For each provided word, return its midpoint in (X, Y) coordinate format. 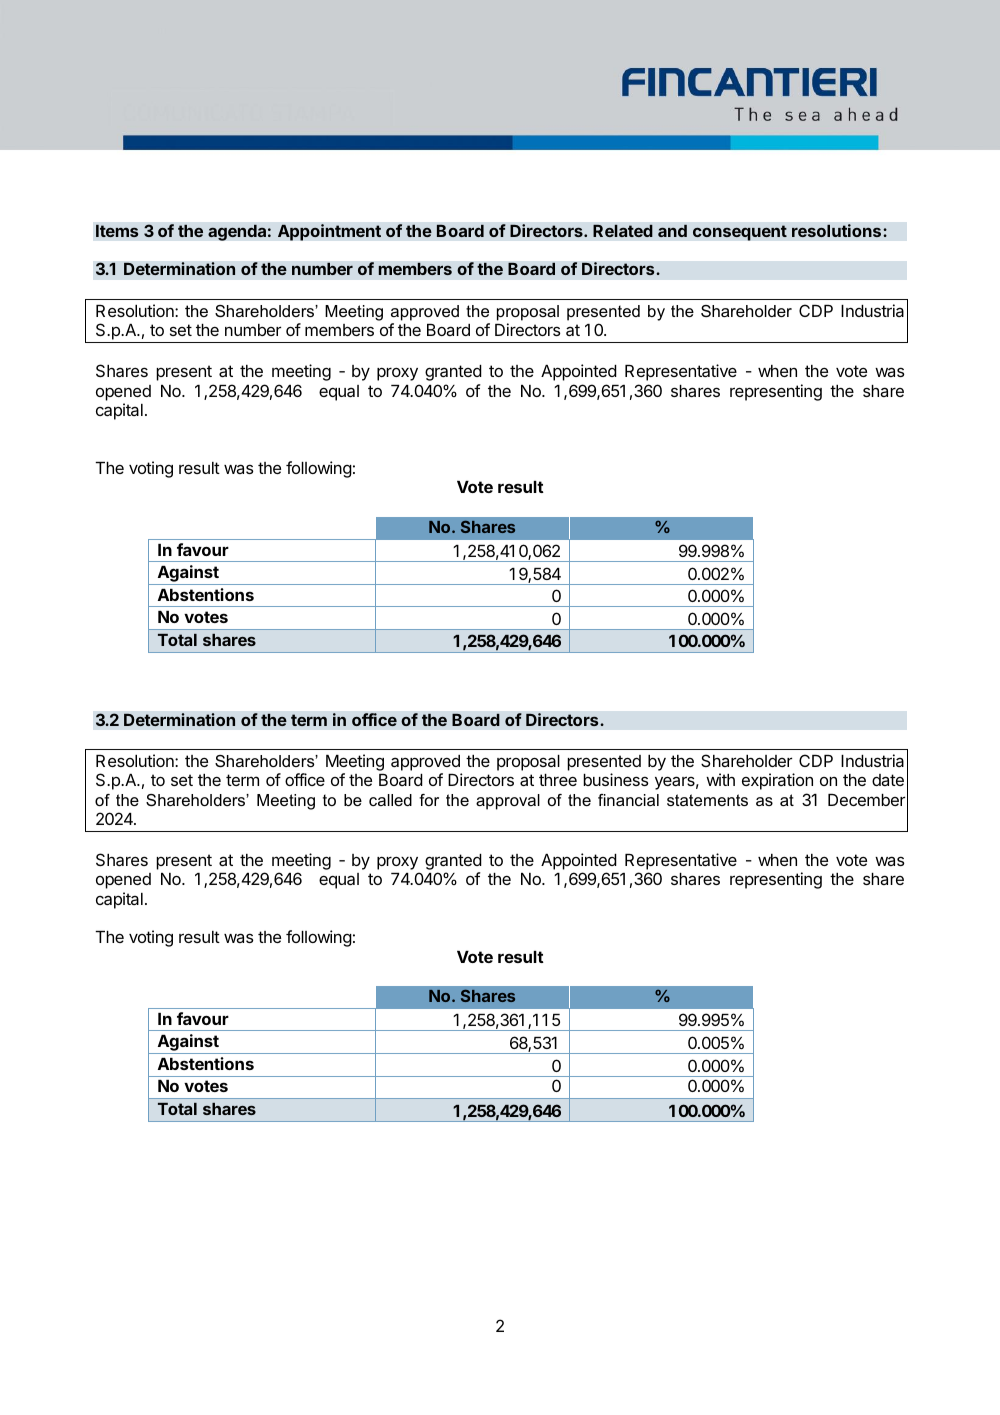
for (429, 800)
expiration (777, 781)
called (390, 800)
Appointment (329, 232)
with (720, 779)
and (672, 230)
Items (117, 231)
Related (623, 231)
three (558, 780)
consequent (740, 233)
